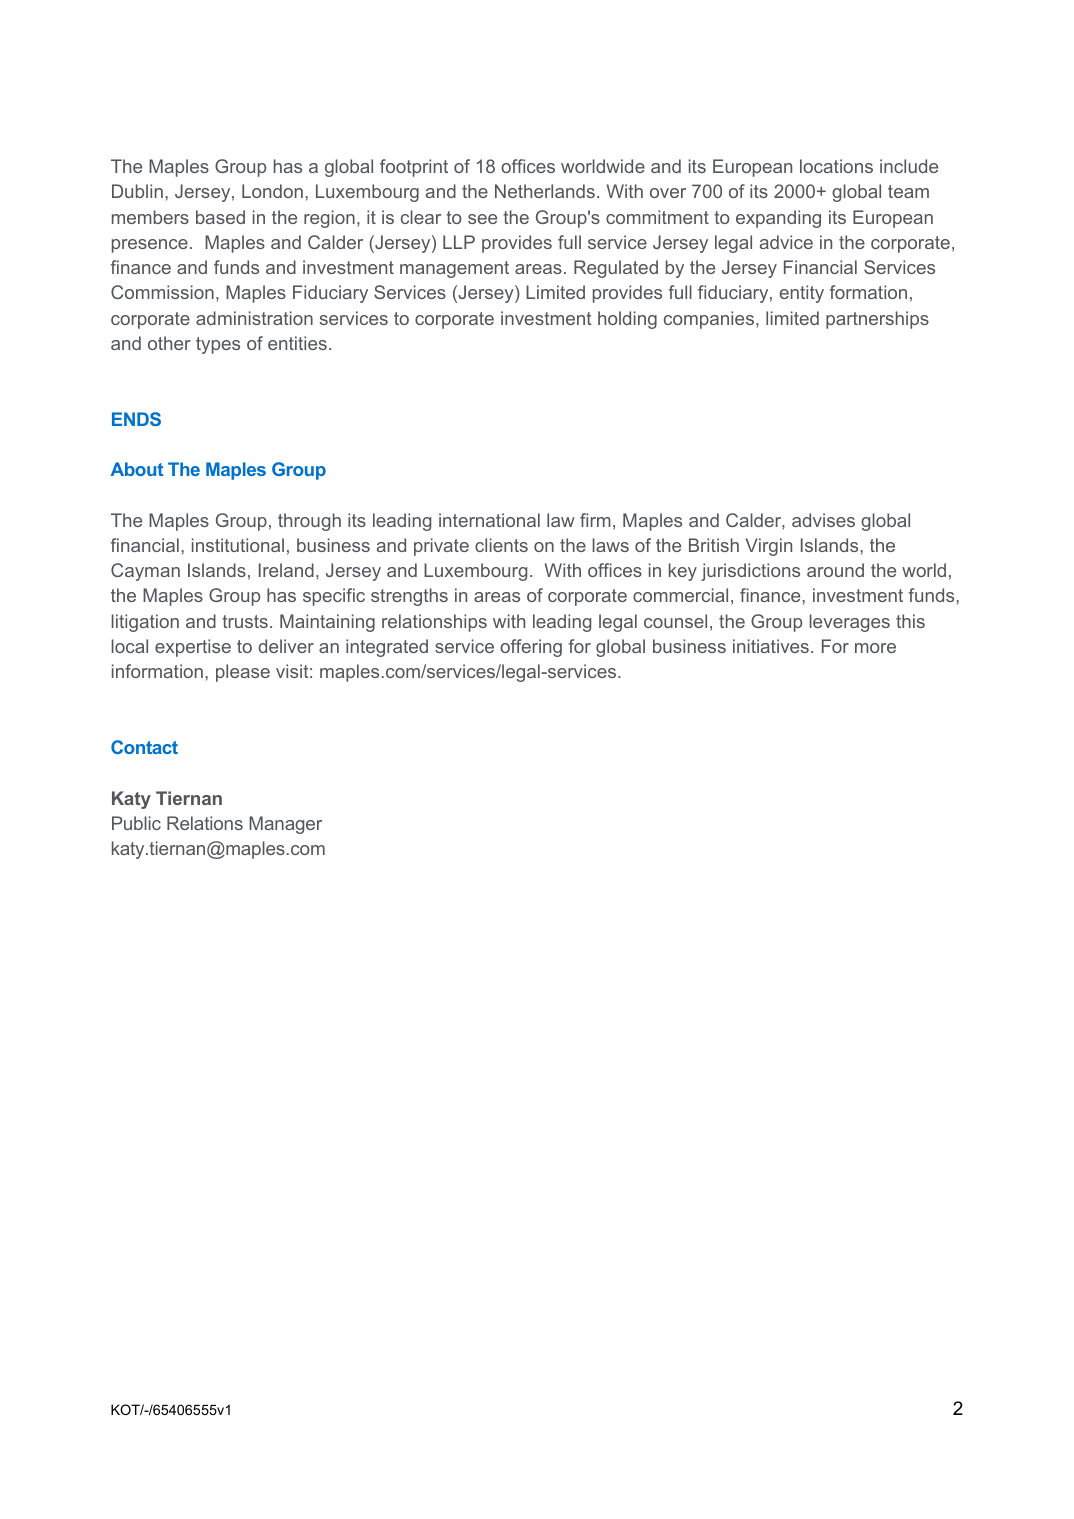 This document has height=1519, width=1074. Describe the element at coordinates (309, 522) in the document. I see `through` at that location.
